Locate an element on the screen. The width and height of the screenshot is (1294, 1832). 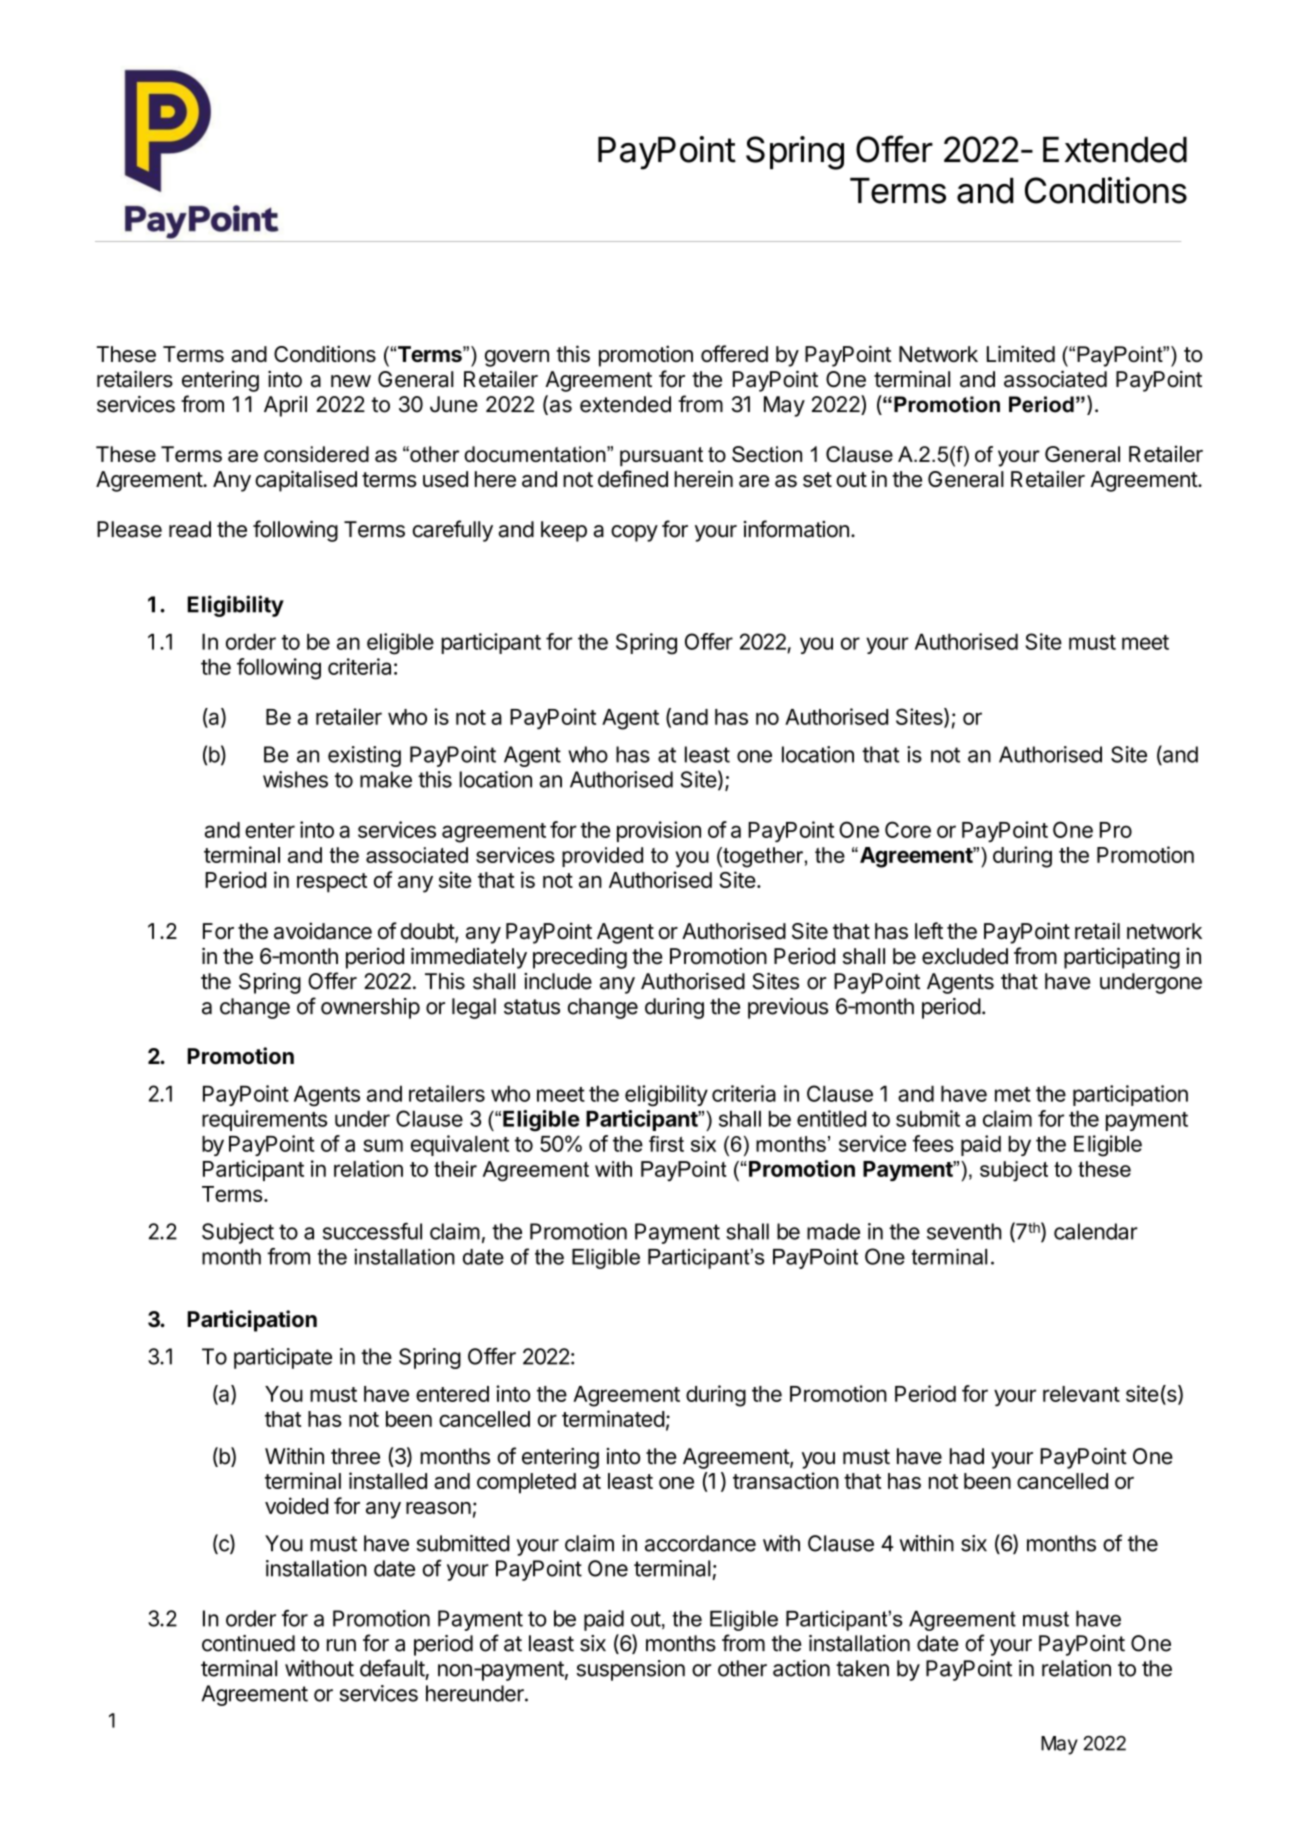
relevant is located at coordinates (1081, 1394).
